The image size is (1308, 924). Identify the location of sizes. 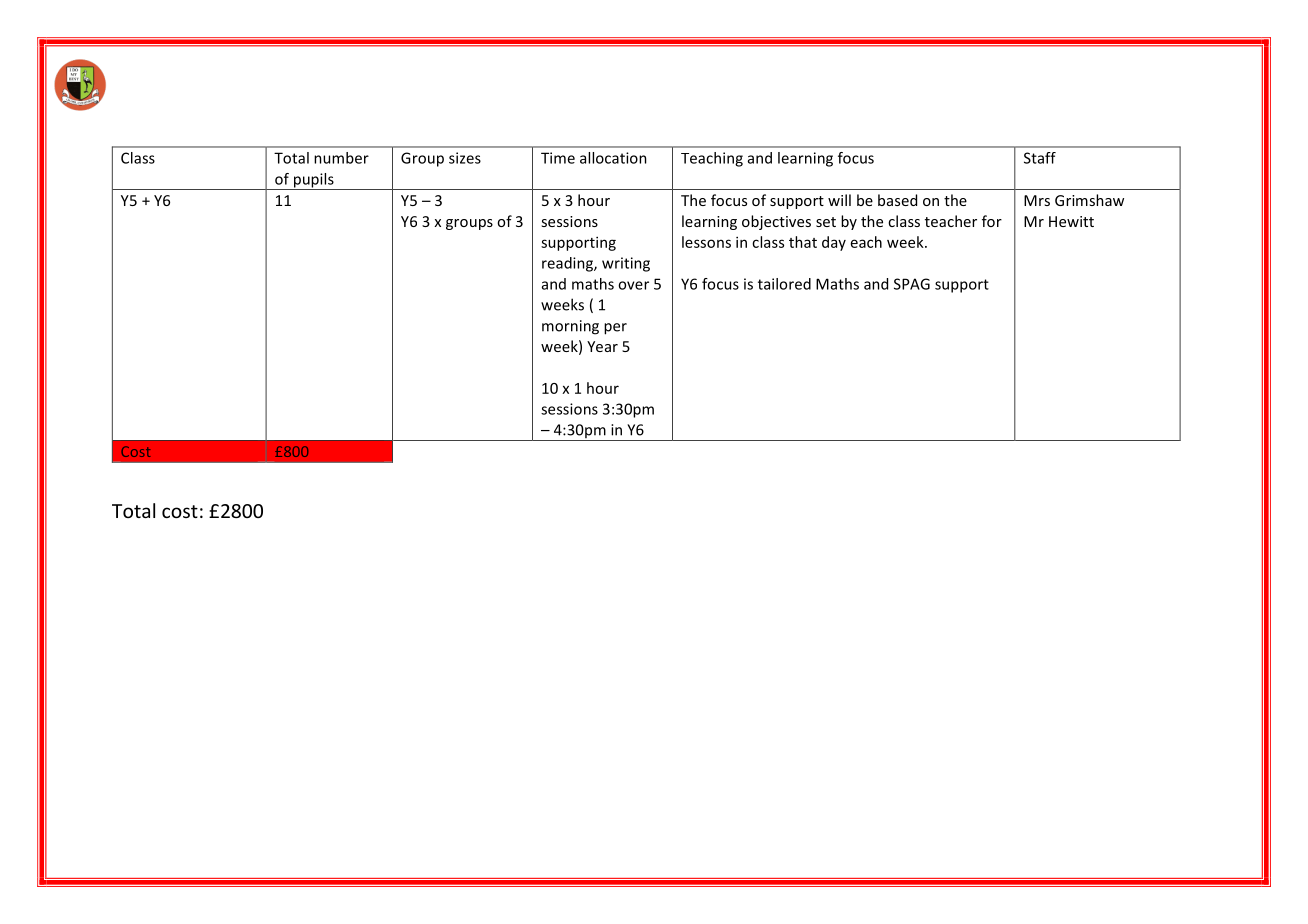
(465, 158).
